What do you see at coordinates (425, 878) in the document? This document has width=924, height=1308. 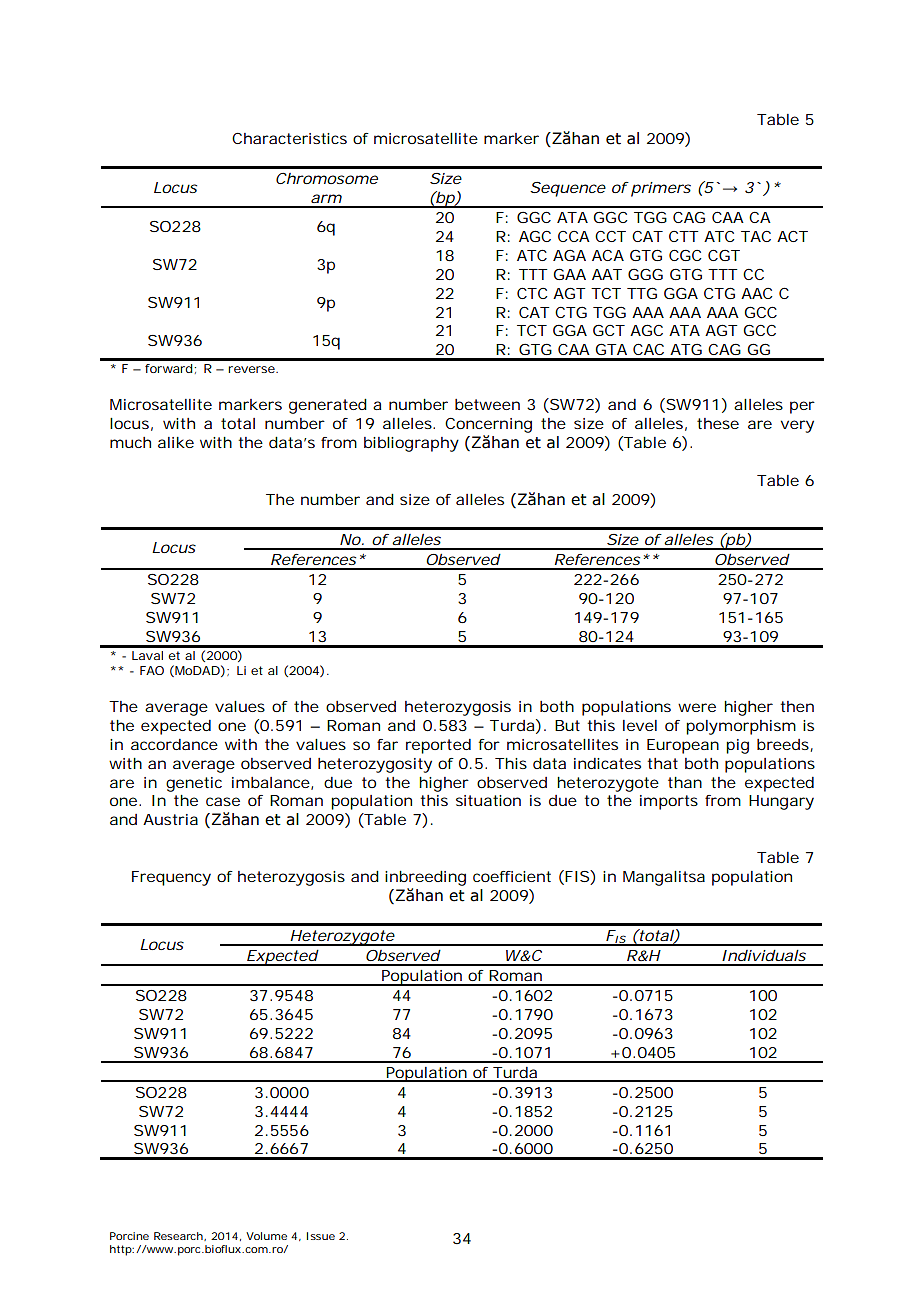 I see `inbreeding` at bounding box center [425, 878].
